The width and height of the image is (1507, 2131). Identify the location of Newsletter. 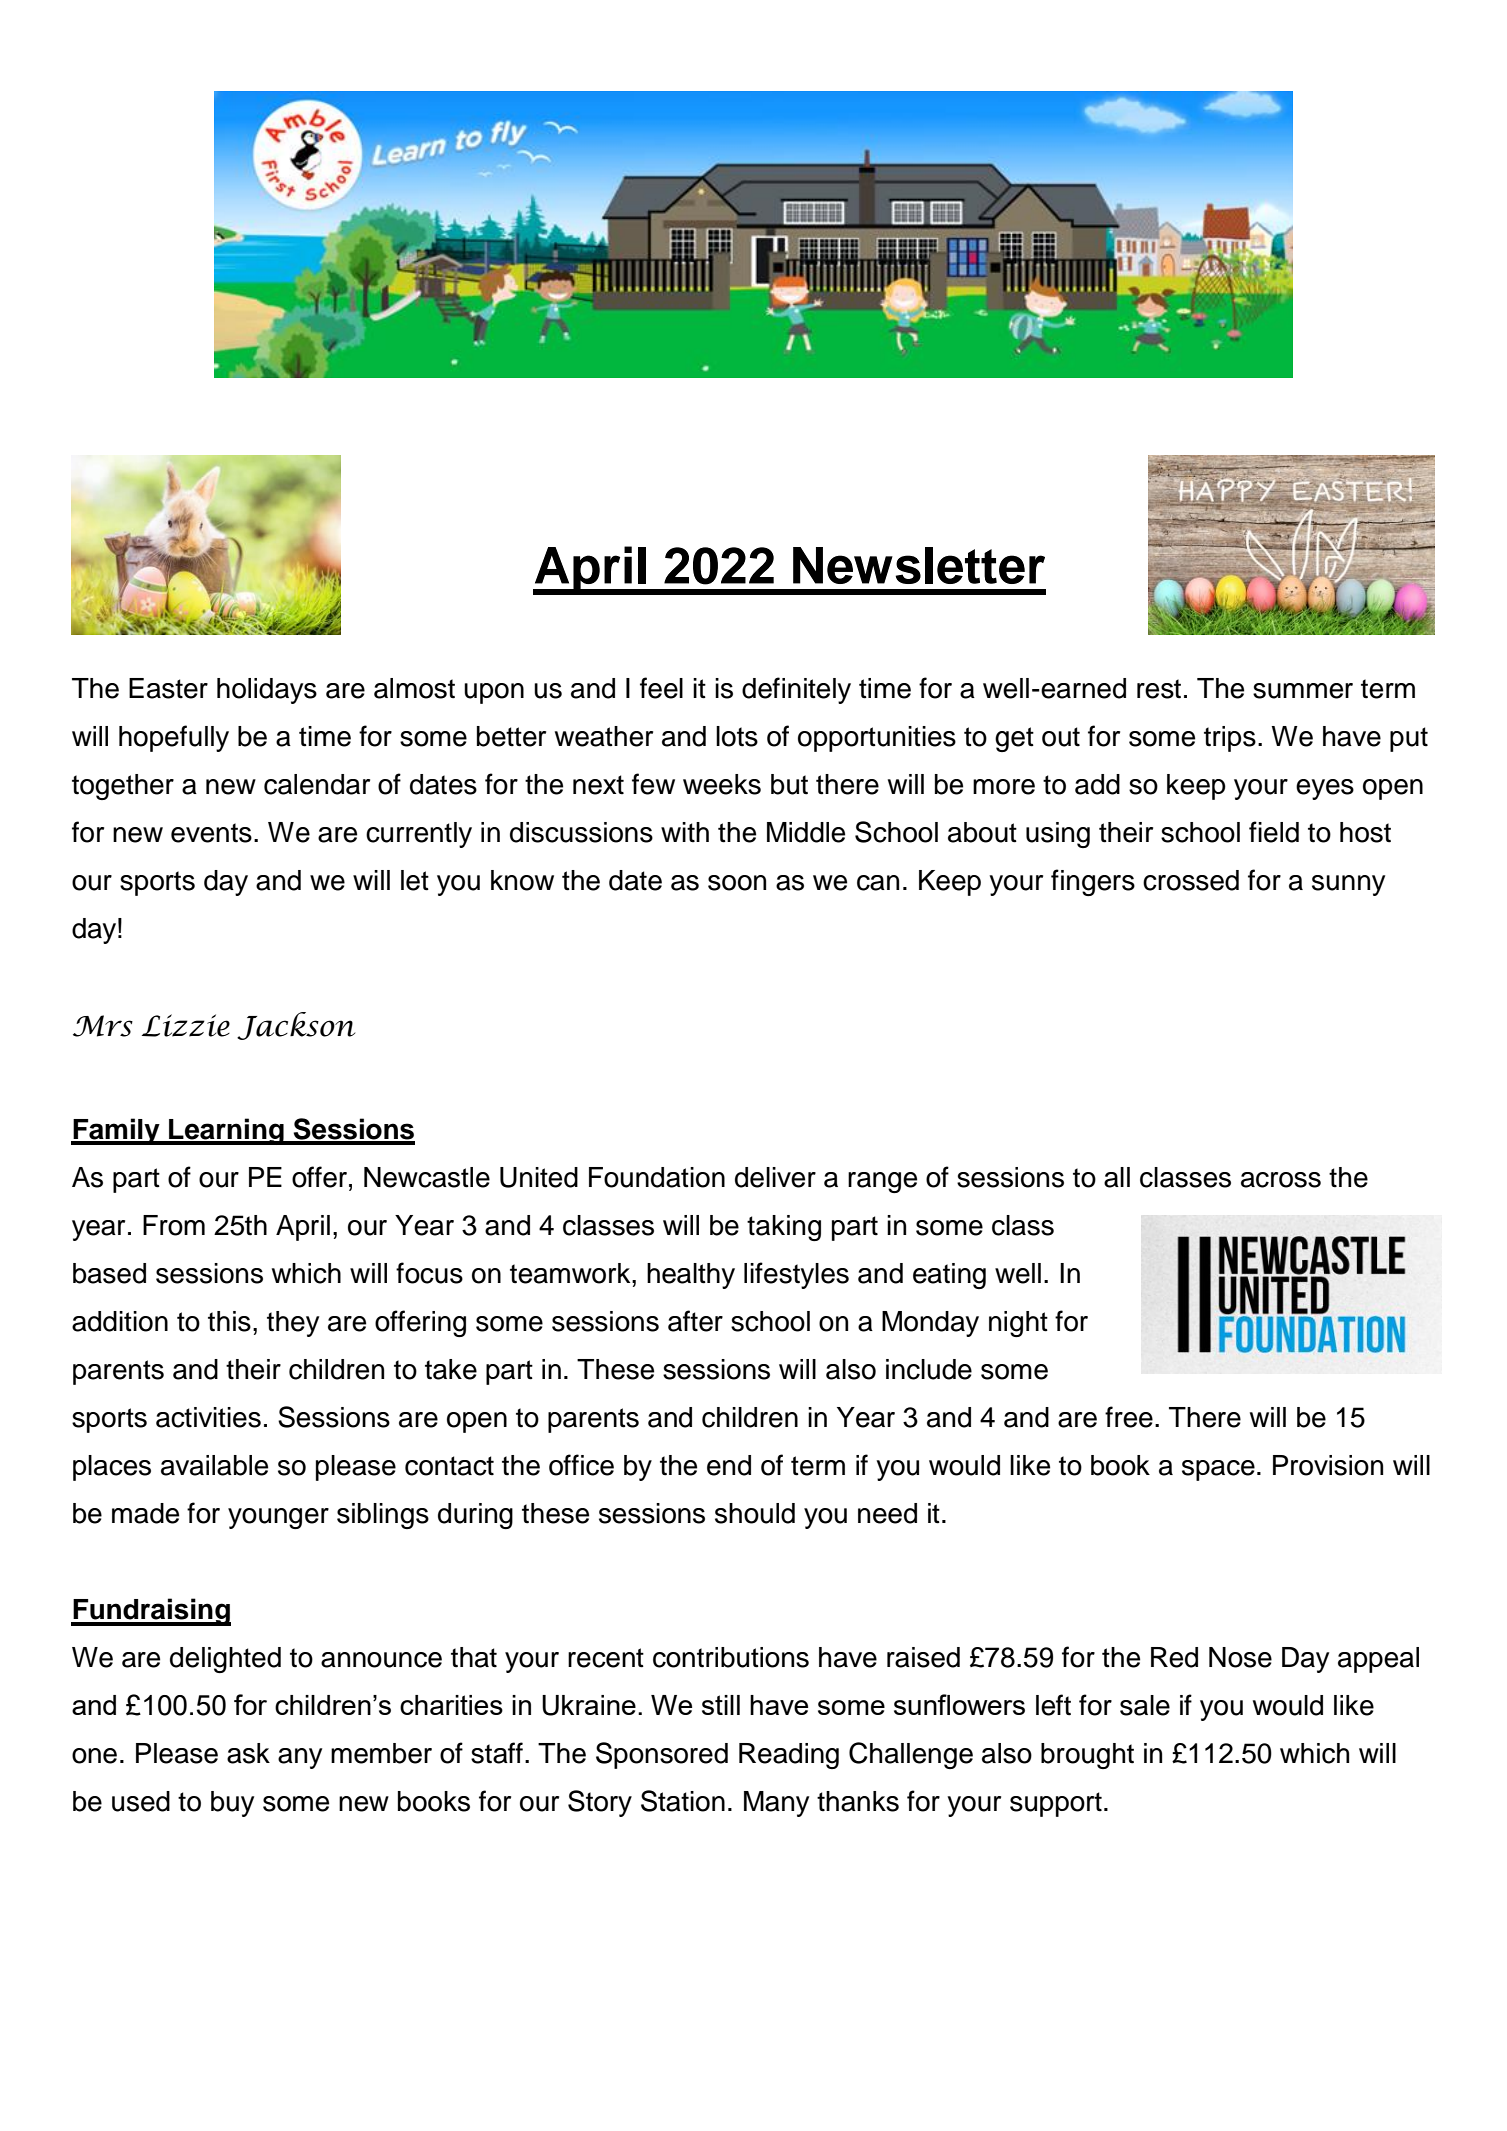
(919, 565).
